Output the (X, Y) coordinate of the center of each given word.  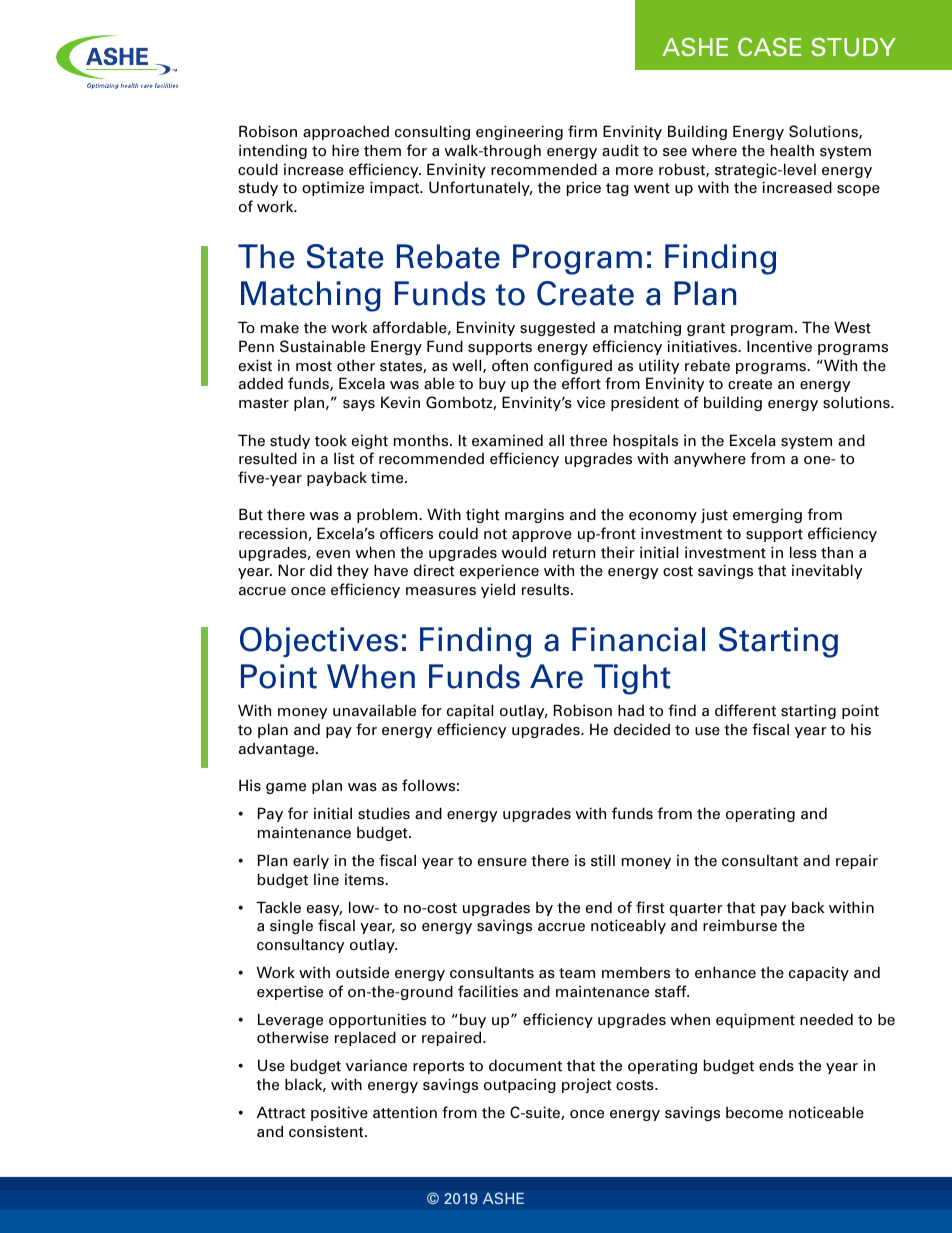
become (754, 1113)
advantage (278, 750)
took (331, 441)
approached (346, 132)
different (745, 710)
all (556, 440)
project (587, 1085)
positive (339, 1113)
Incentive (779, 346)
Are (556, 676)
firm (582, 131)
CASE (769, 47)
